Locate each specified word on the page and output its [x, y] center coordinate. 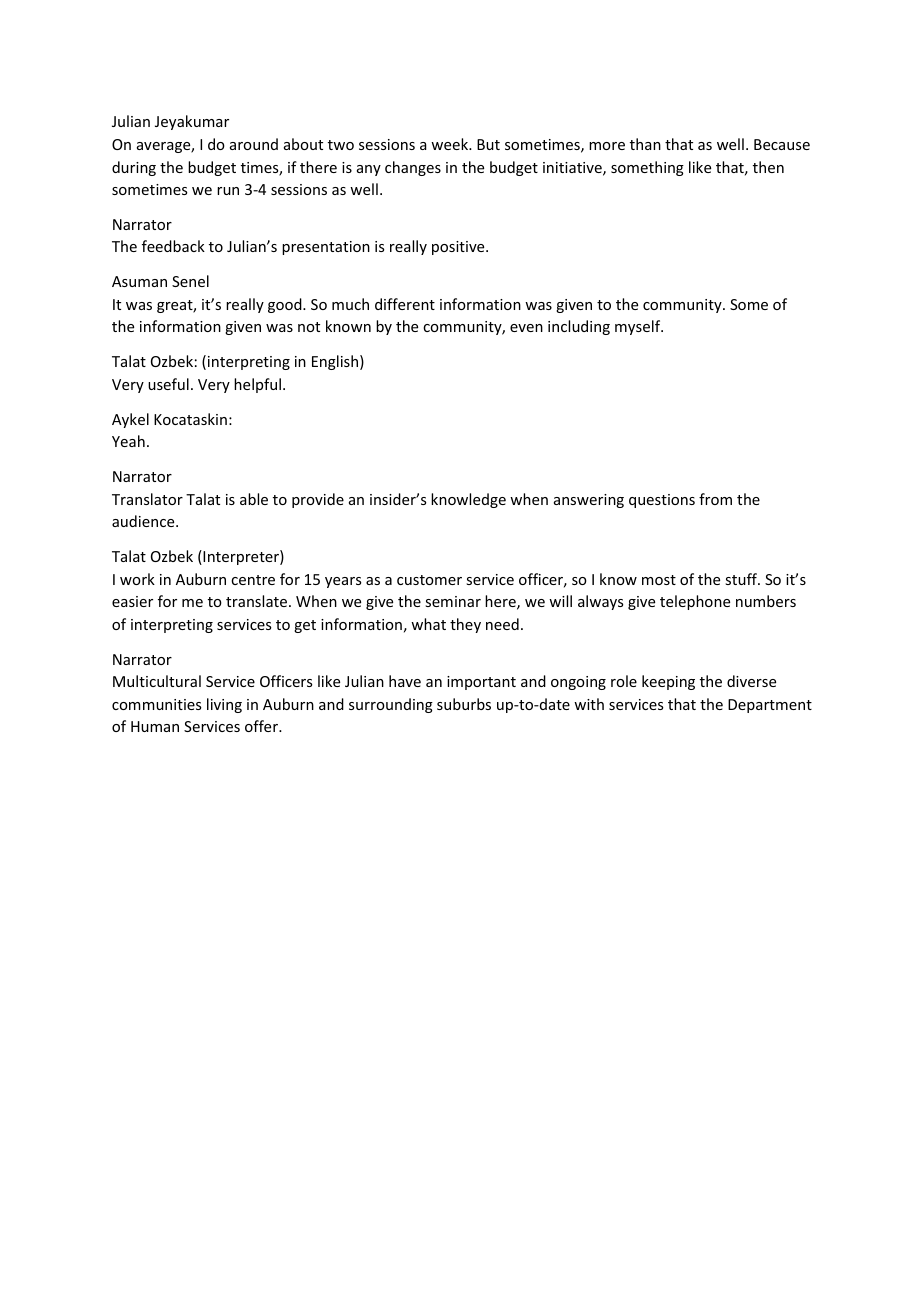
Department [770, 706]
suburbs [464, 704]
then [768, 167]
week [451, 144]
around [254, 144]
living [224, 705]
